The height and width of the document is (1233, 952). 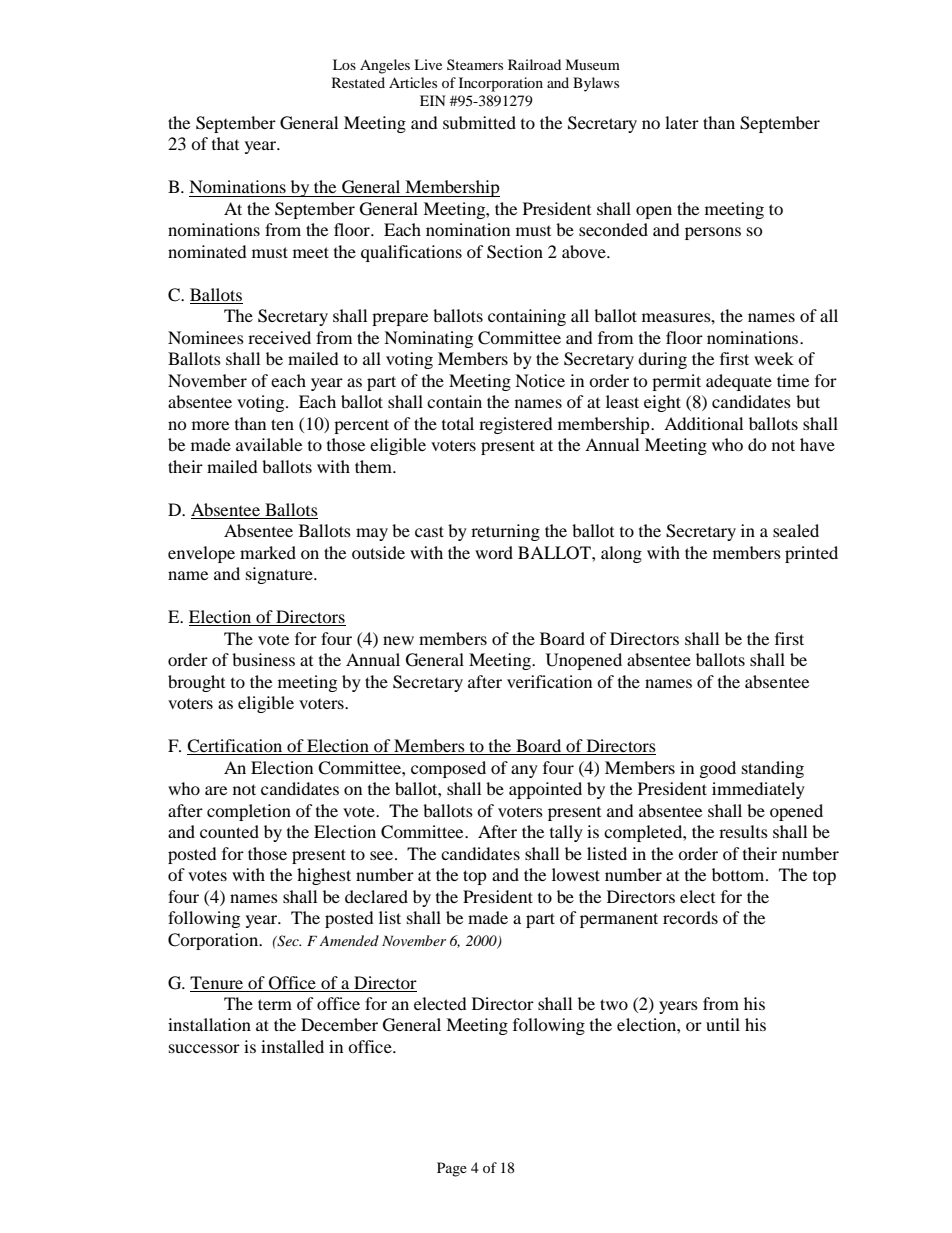 What do you see at coordinates (515, 252) in the document?
I see `Section` at bounding box center [515, 252].
